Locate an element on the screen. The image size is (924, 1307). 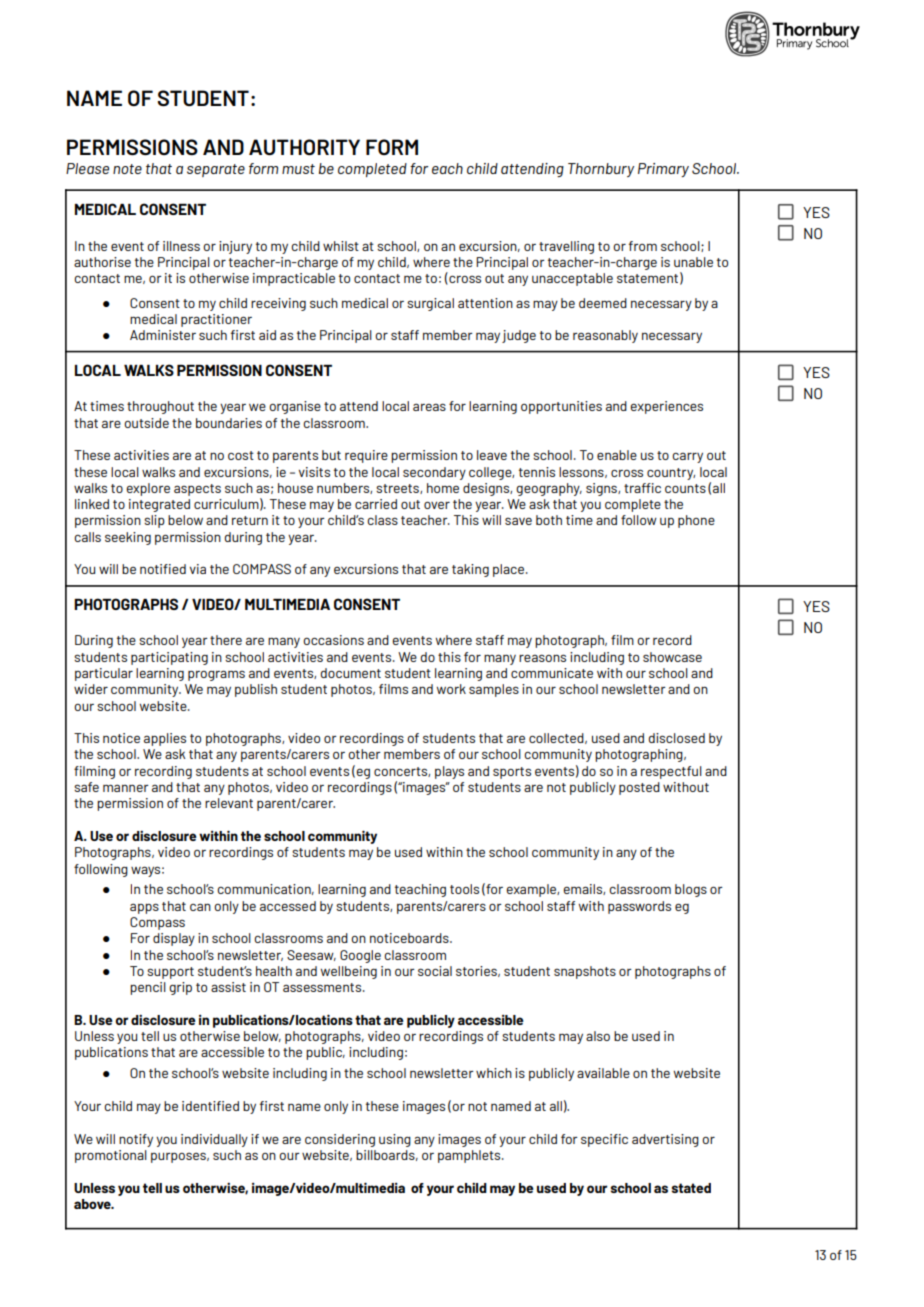
display is located at coordinates (174, 939).
